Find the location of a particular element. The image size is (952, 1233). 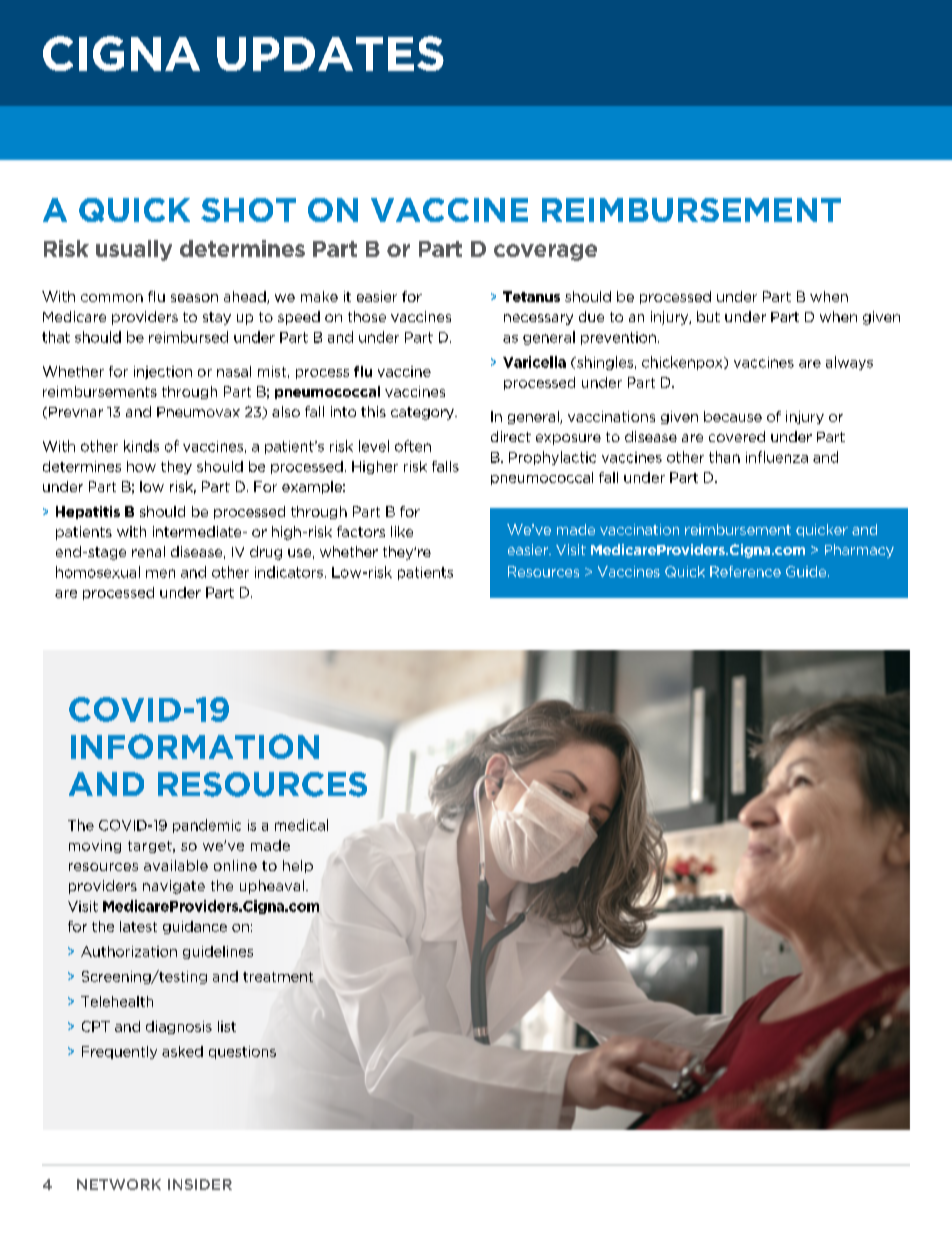

coverage is located at coordinates (545, 252).
